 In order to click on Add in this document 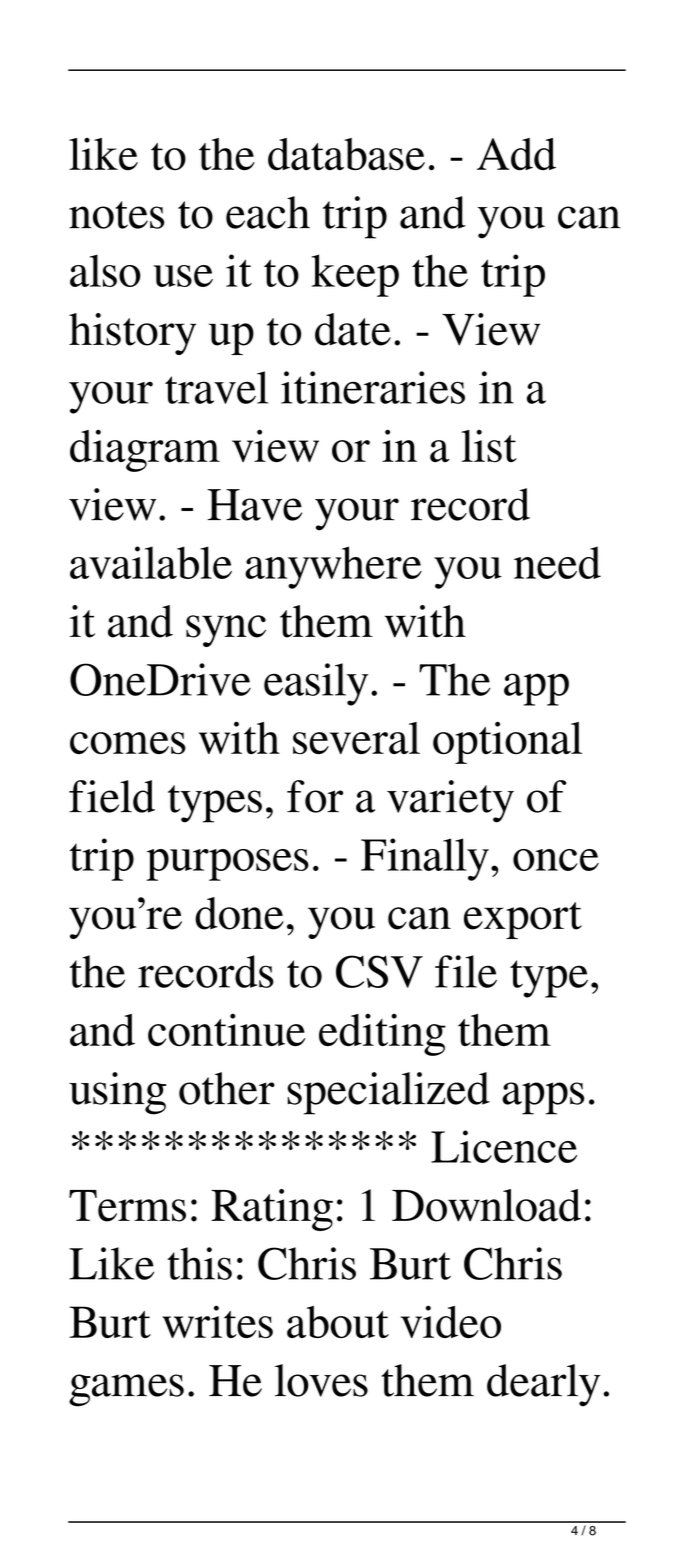, I will do `click(516, 154)`.
